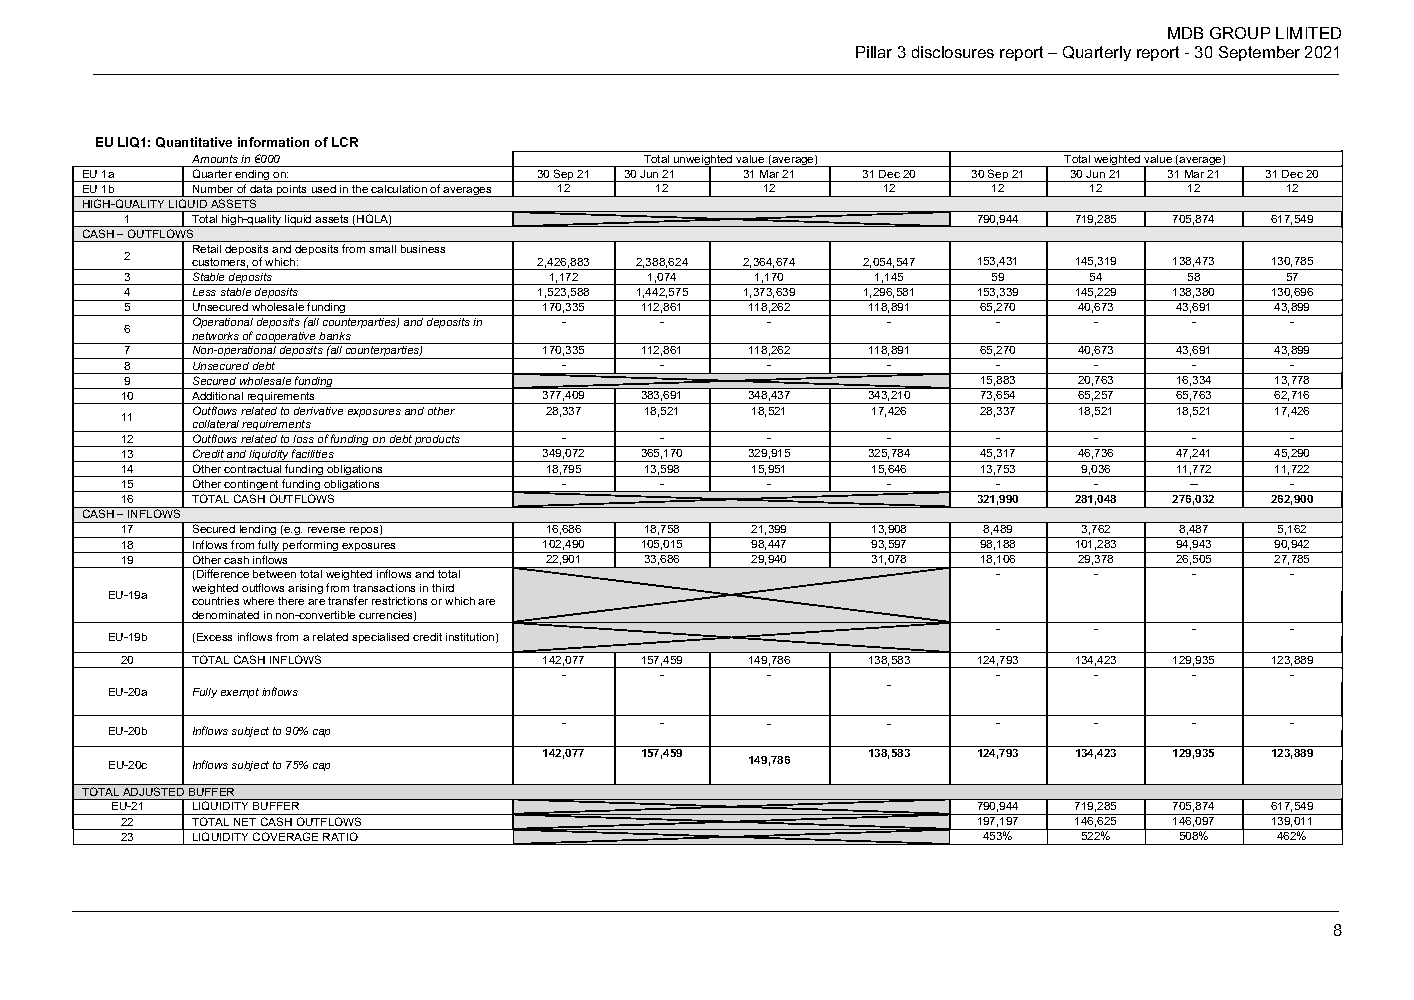  I want to click on specialised, so click(380, 638).
